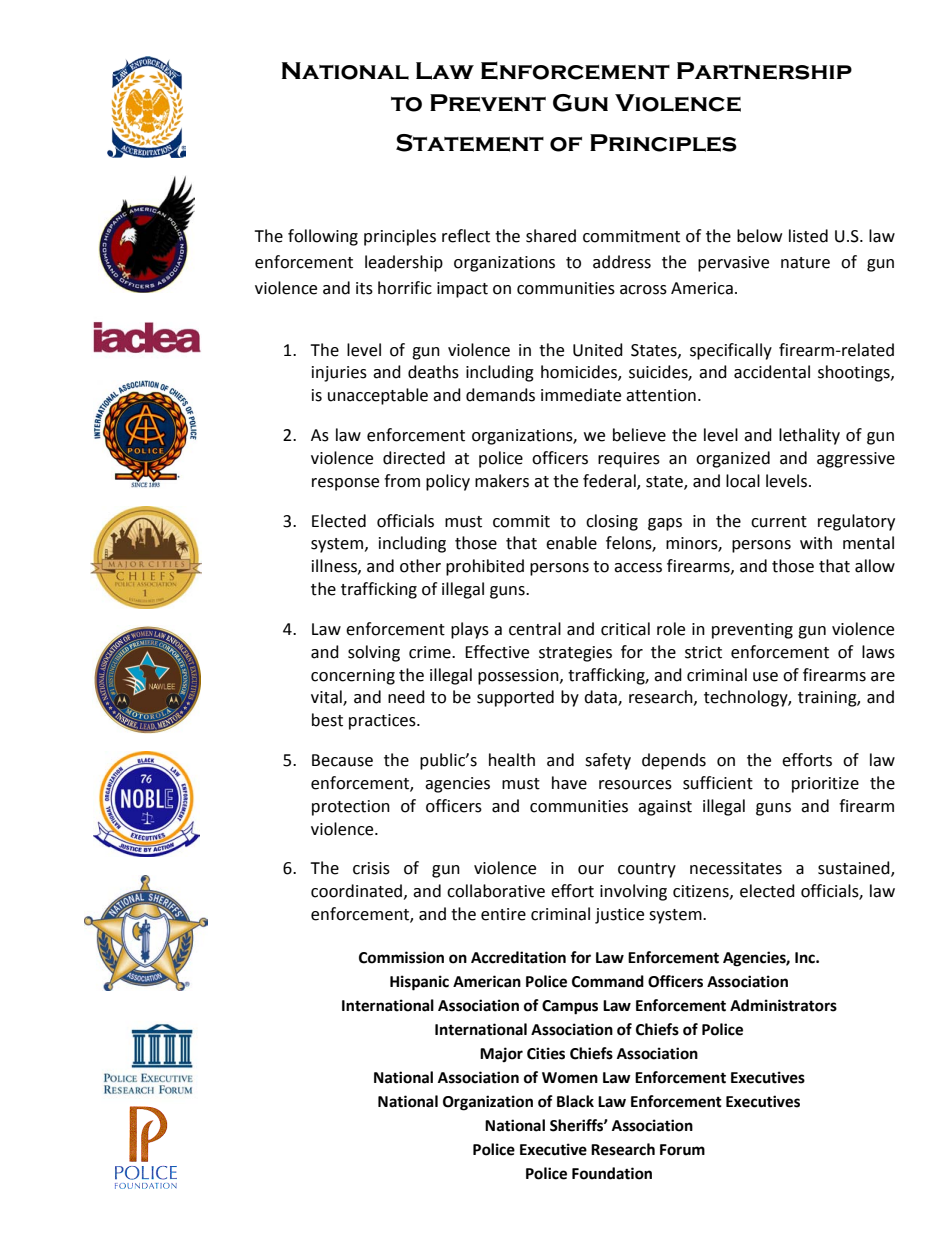  What do you see at coordinates (816, 543) in the screenshot?
I see `with` at bounding box center [816, 543].
